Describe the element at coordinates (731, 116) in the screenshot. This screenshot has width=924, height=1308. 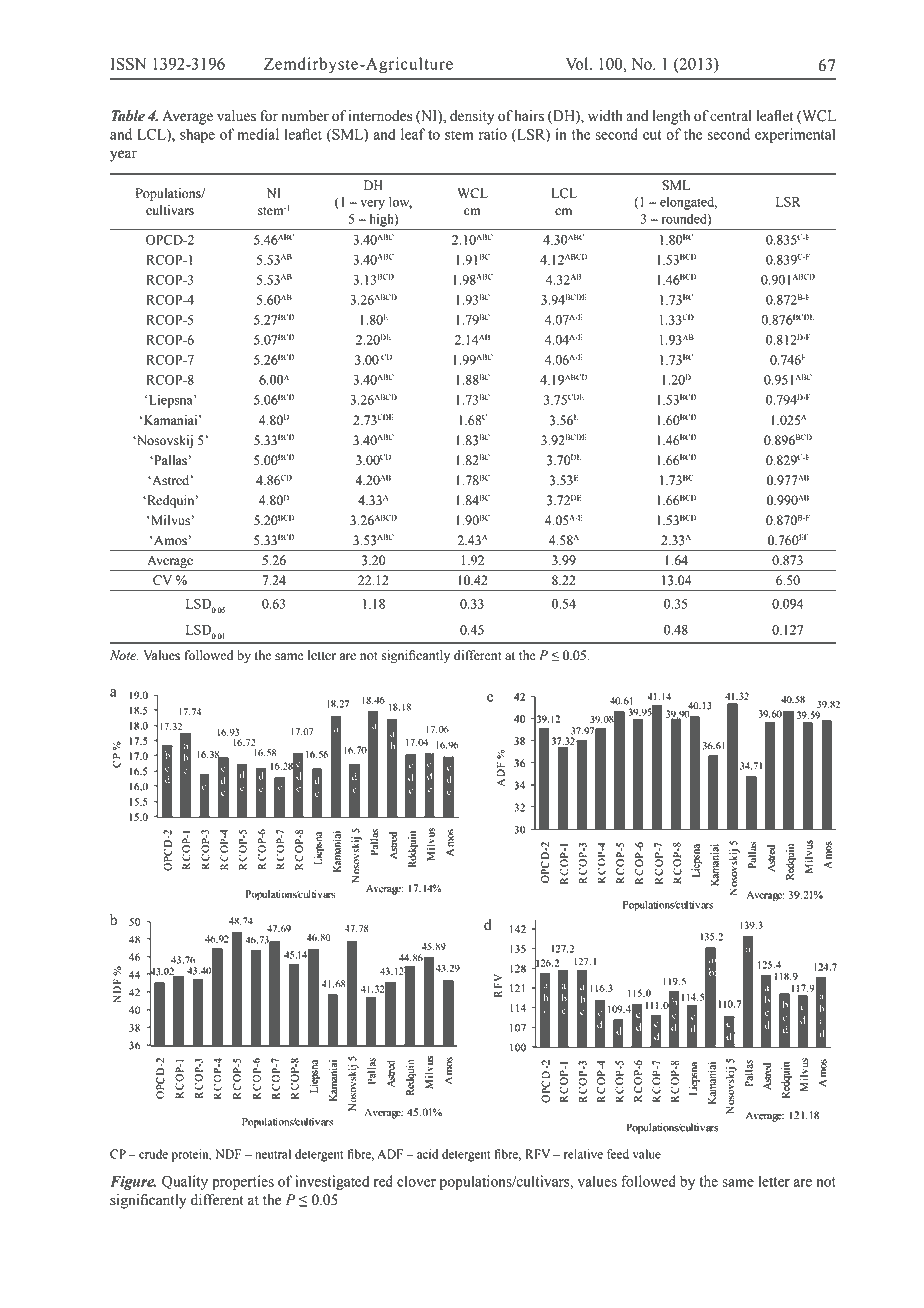
I see `central` at that location.
